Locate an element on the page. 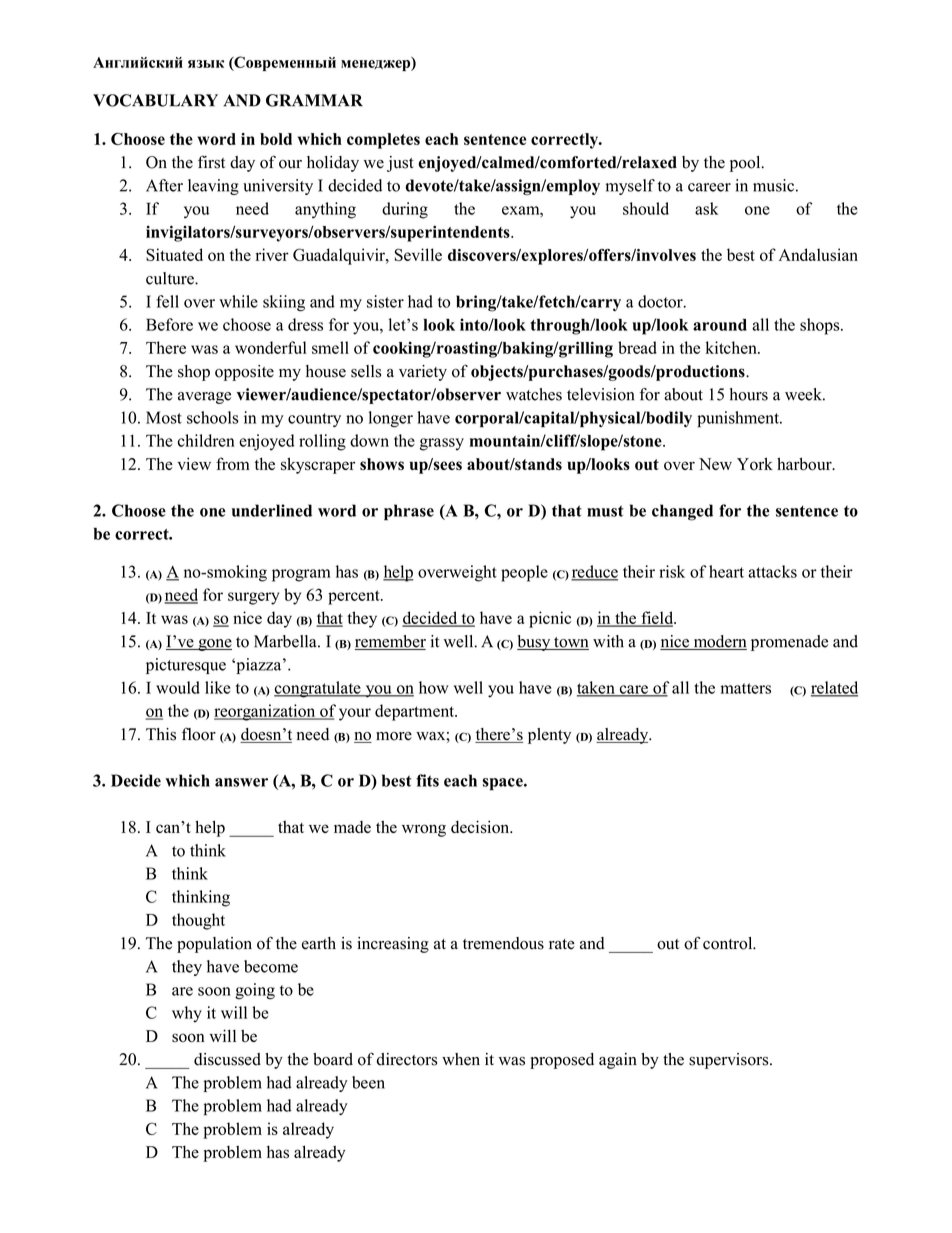 This document has height=1233, width=952. kitchen is located at coordinates (732, 347).
